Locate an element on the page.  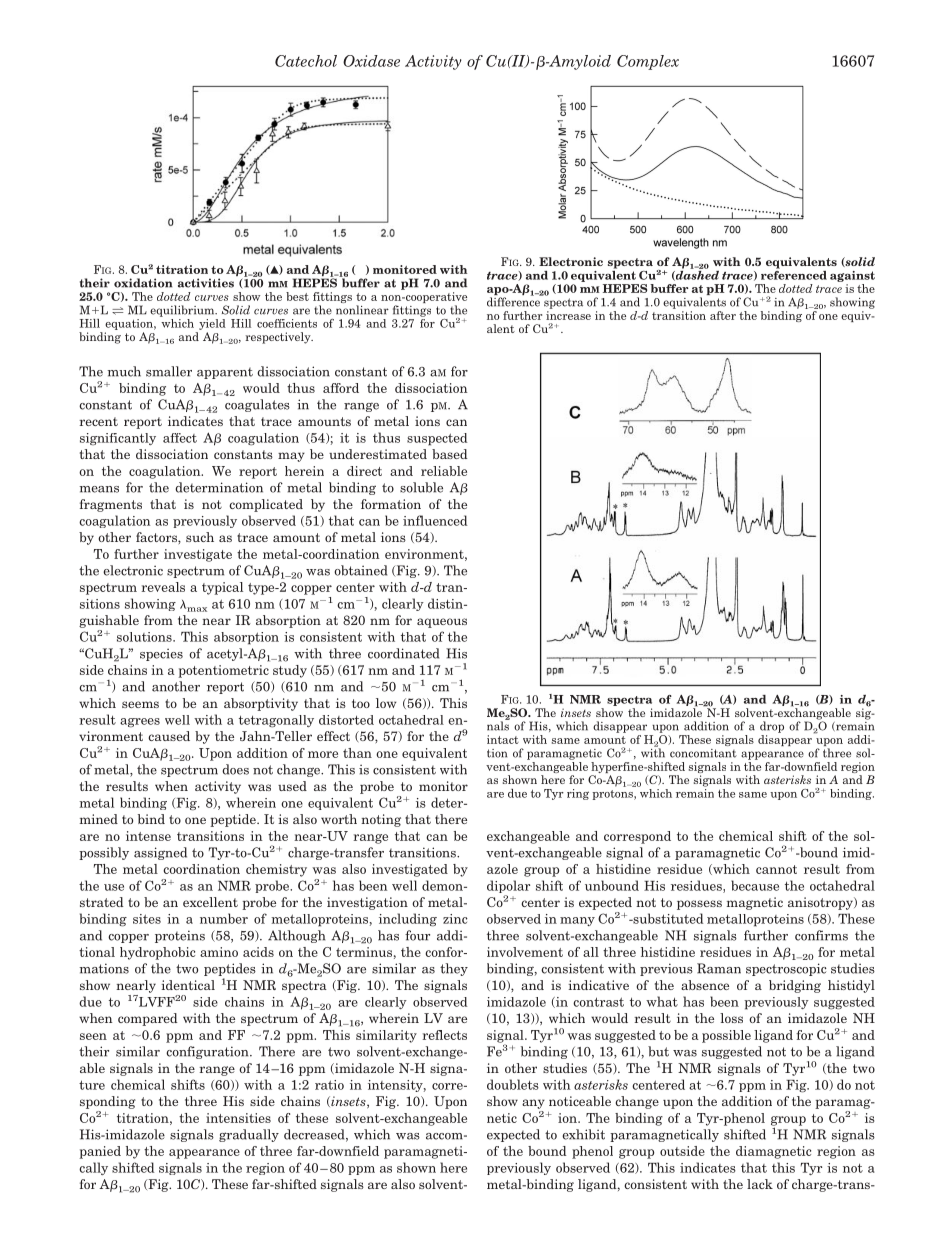
Complex is located at coordinates (648, 62).
